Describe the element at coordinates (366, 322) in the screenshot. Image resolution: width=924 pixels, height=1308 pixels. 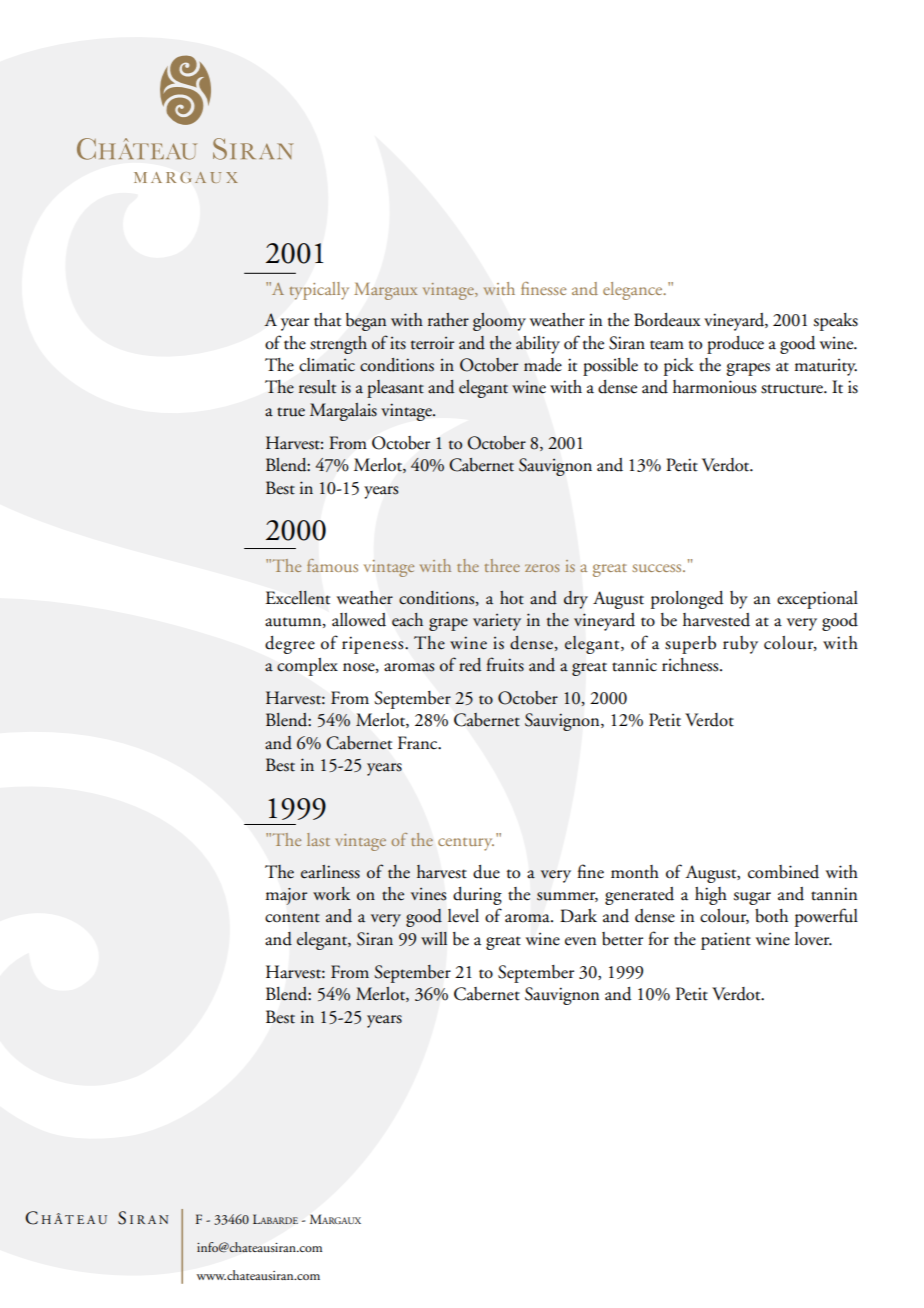
I see `began` at that location.
